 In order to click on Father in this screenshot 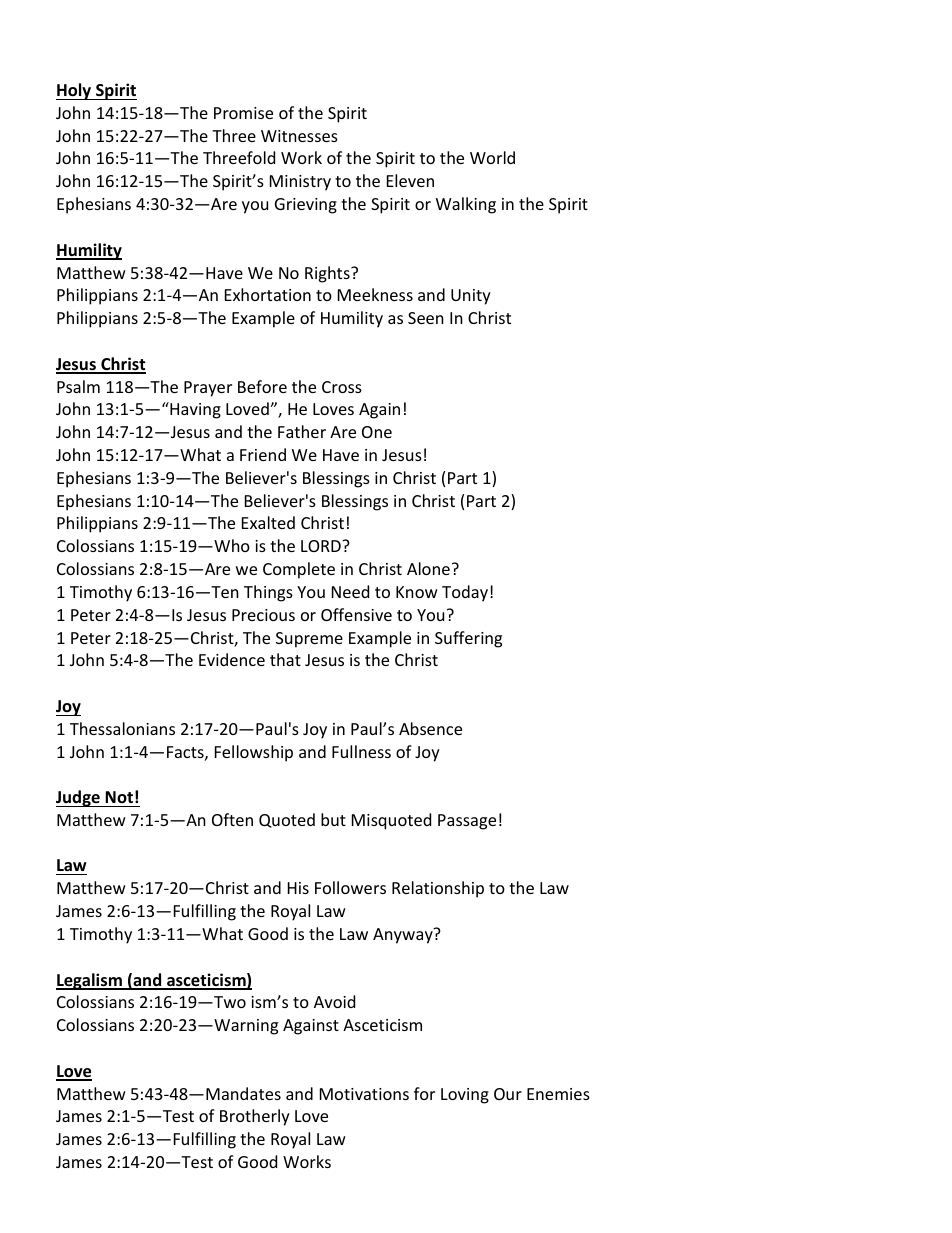, I will do `click(302, 431)`.
